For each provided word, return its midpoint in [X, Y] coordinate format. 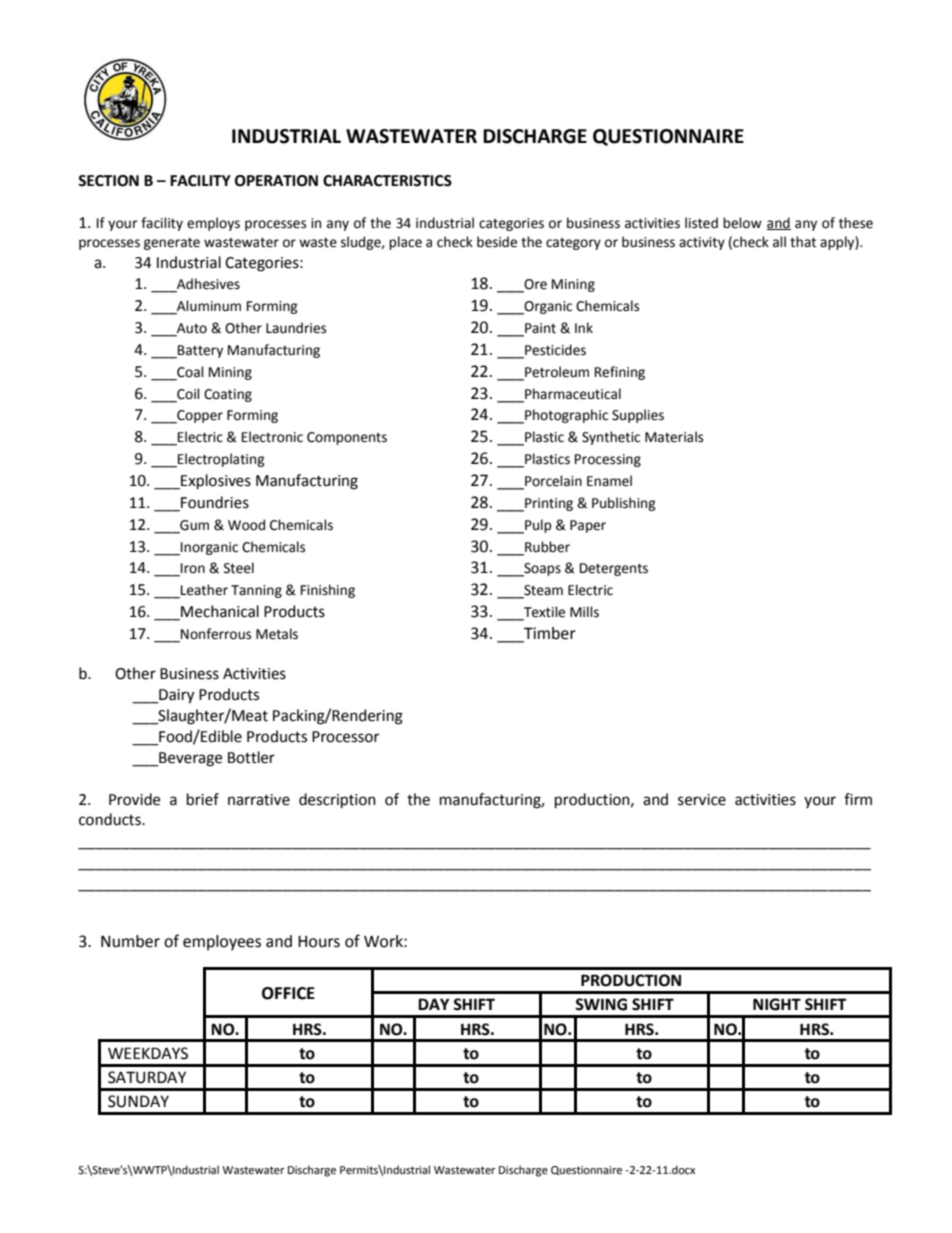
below [742, 223]
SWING [601, 1004]
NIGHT [777, 1004]
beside [497, 242]
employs [213, 224]
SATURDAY [147, 1077]
